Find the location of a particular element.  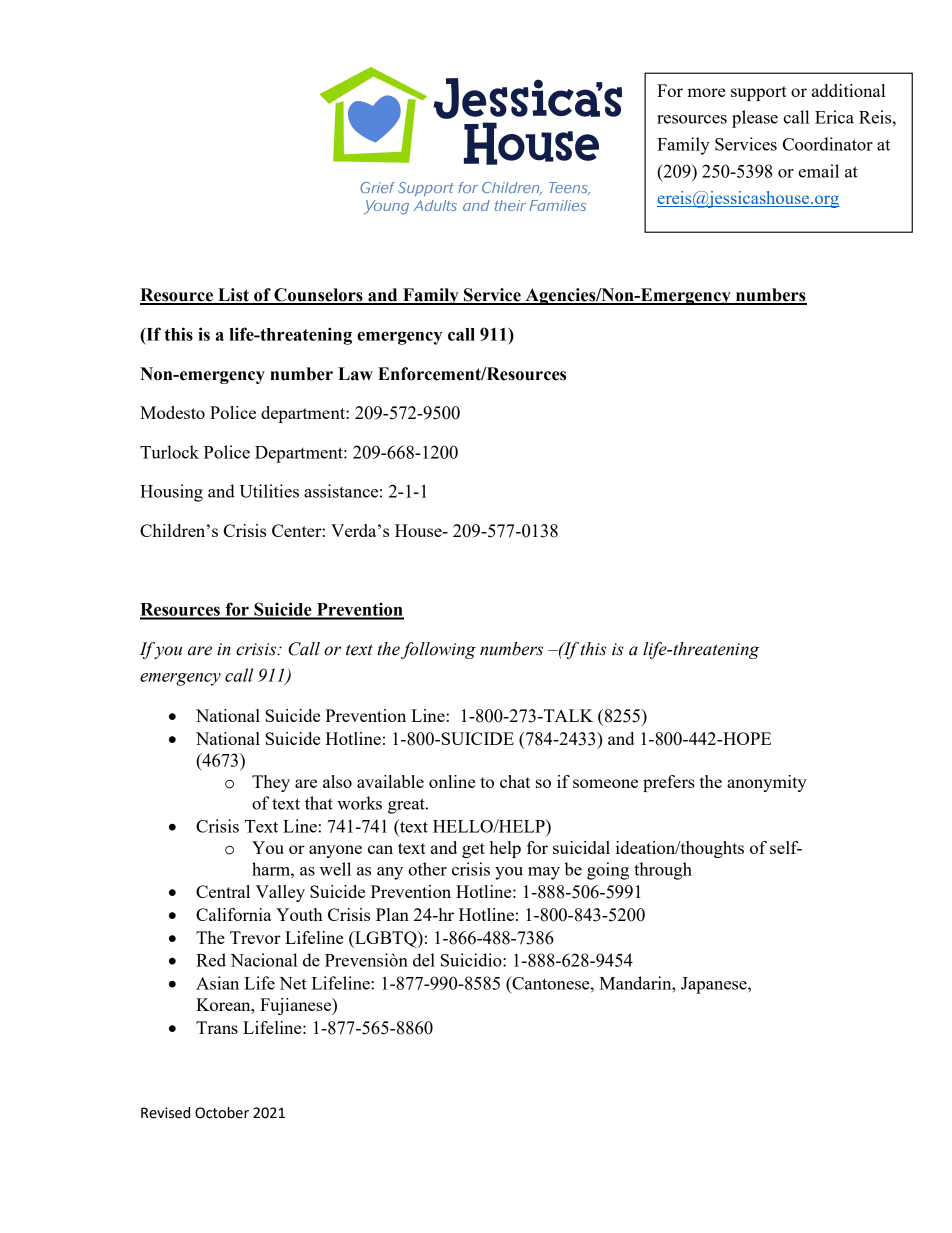

Law is located at coordinates (355, 374).
